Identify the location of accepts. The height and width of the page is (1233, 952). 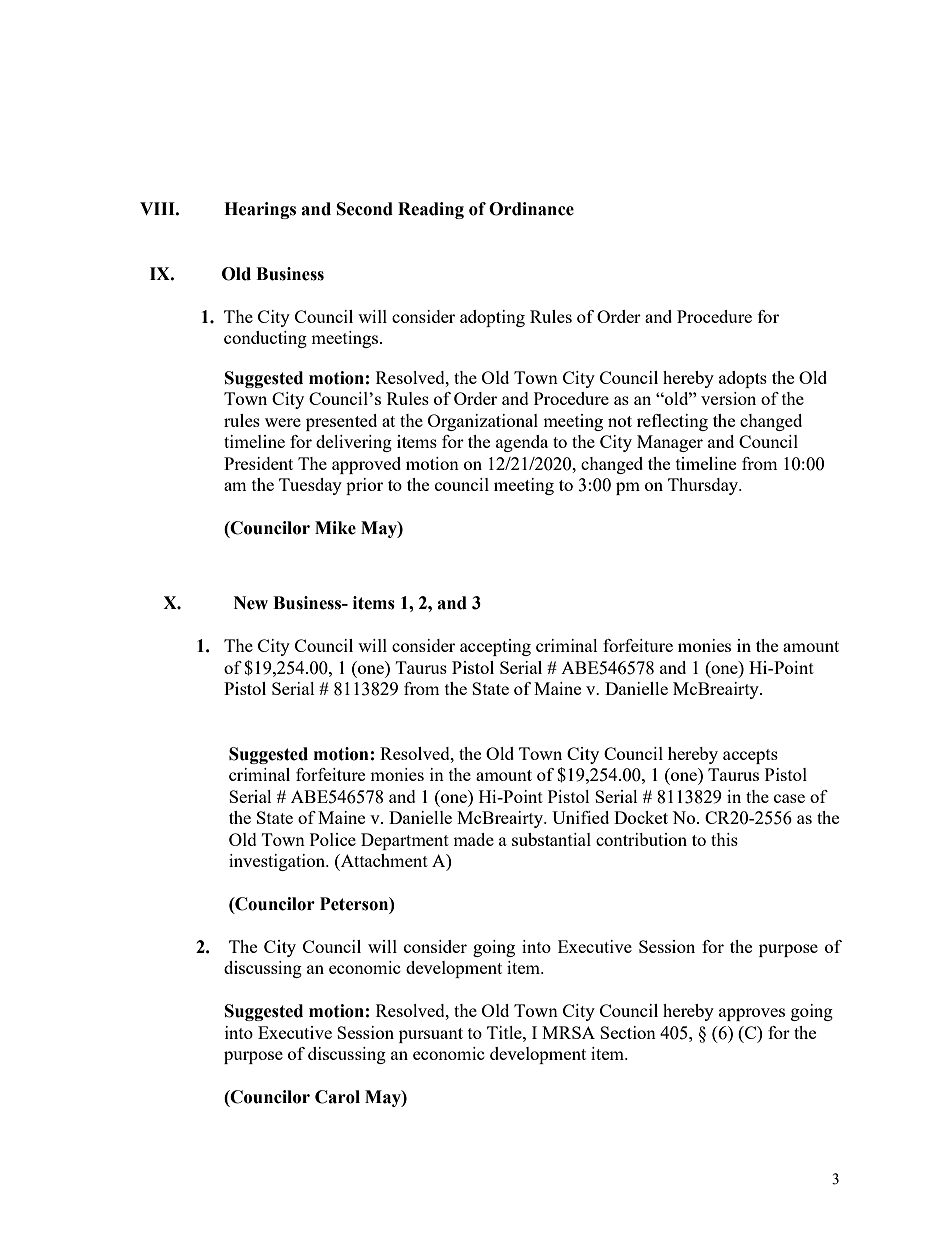
(750, 756).
